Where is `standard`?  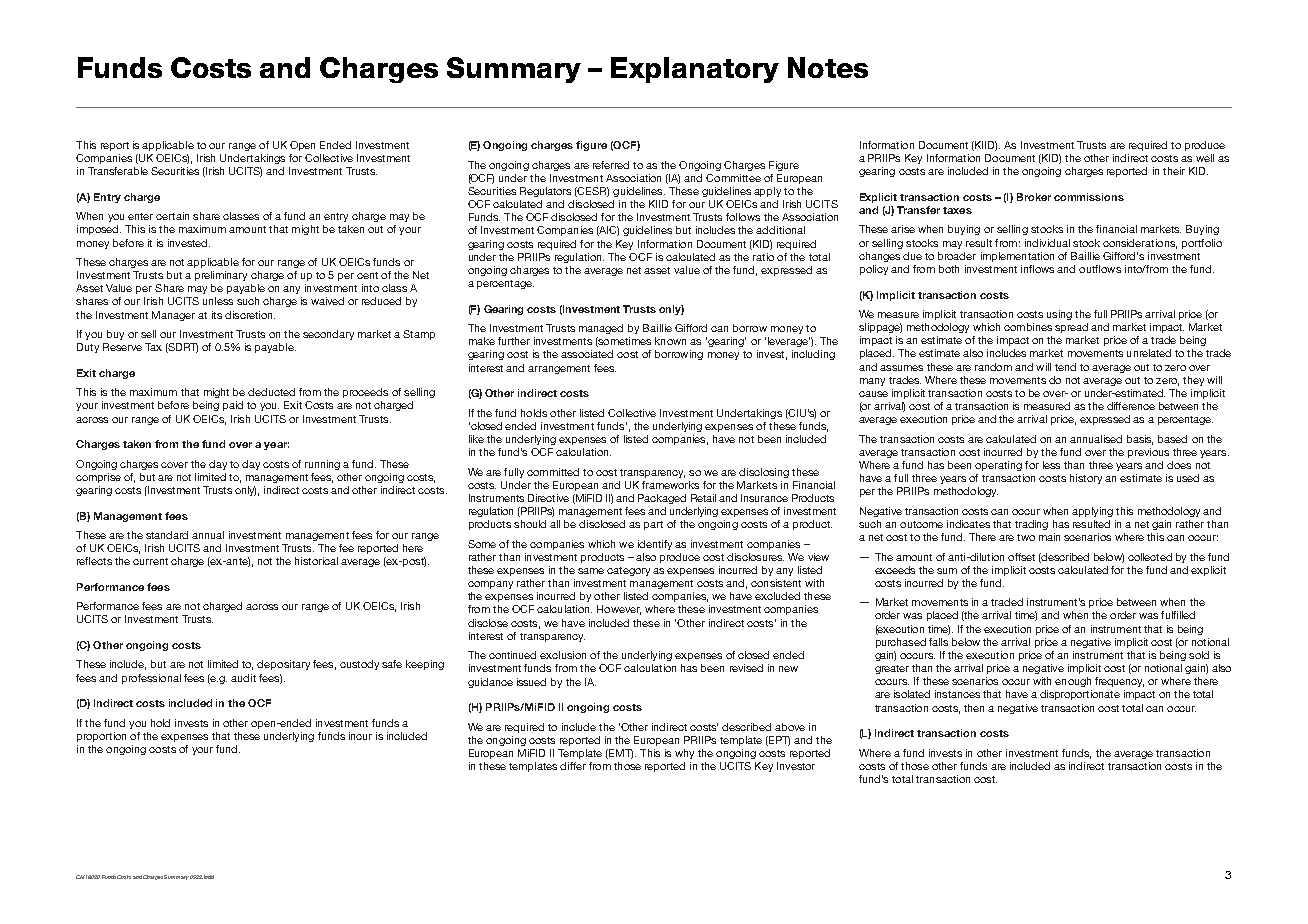
standard is located at coordinates (167, 535).
